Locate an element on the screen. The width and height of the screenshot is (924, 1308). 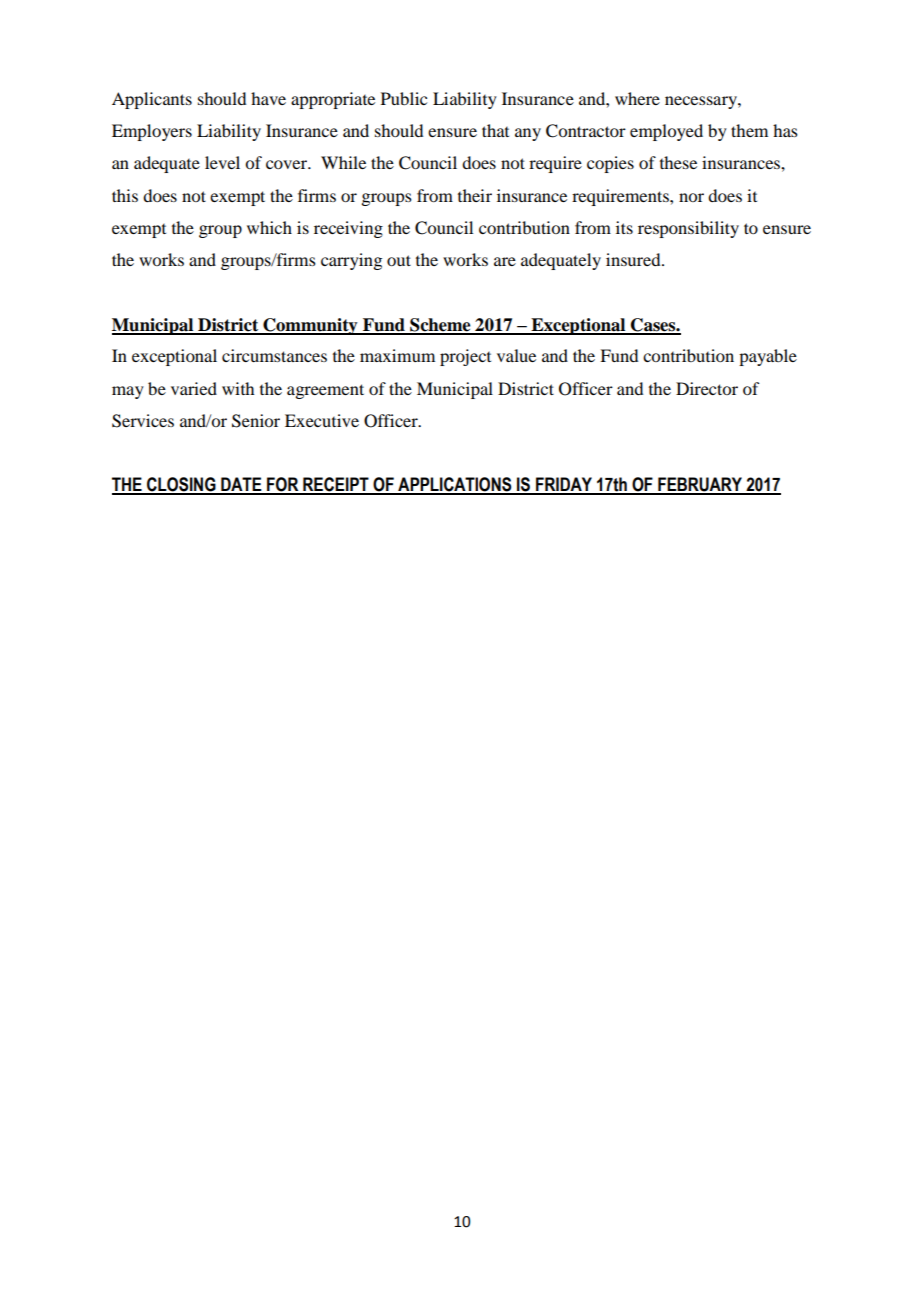
FEBRUARY is located at coordinates (700, 485).
